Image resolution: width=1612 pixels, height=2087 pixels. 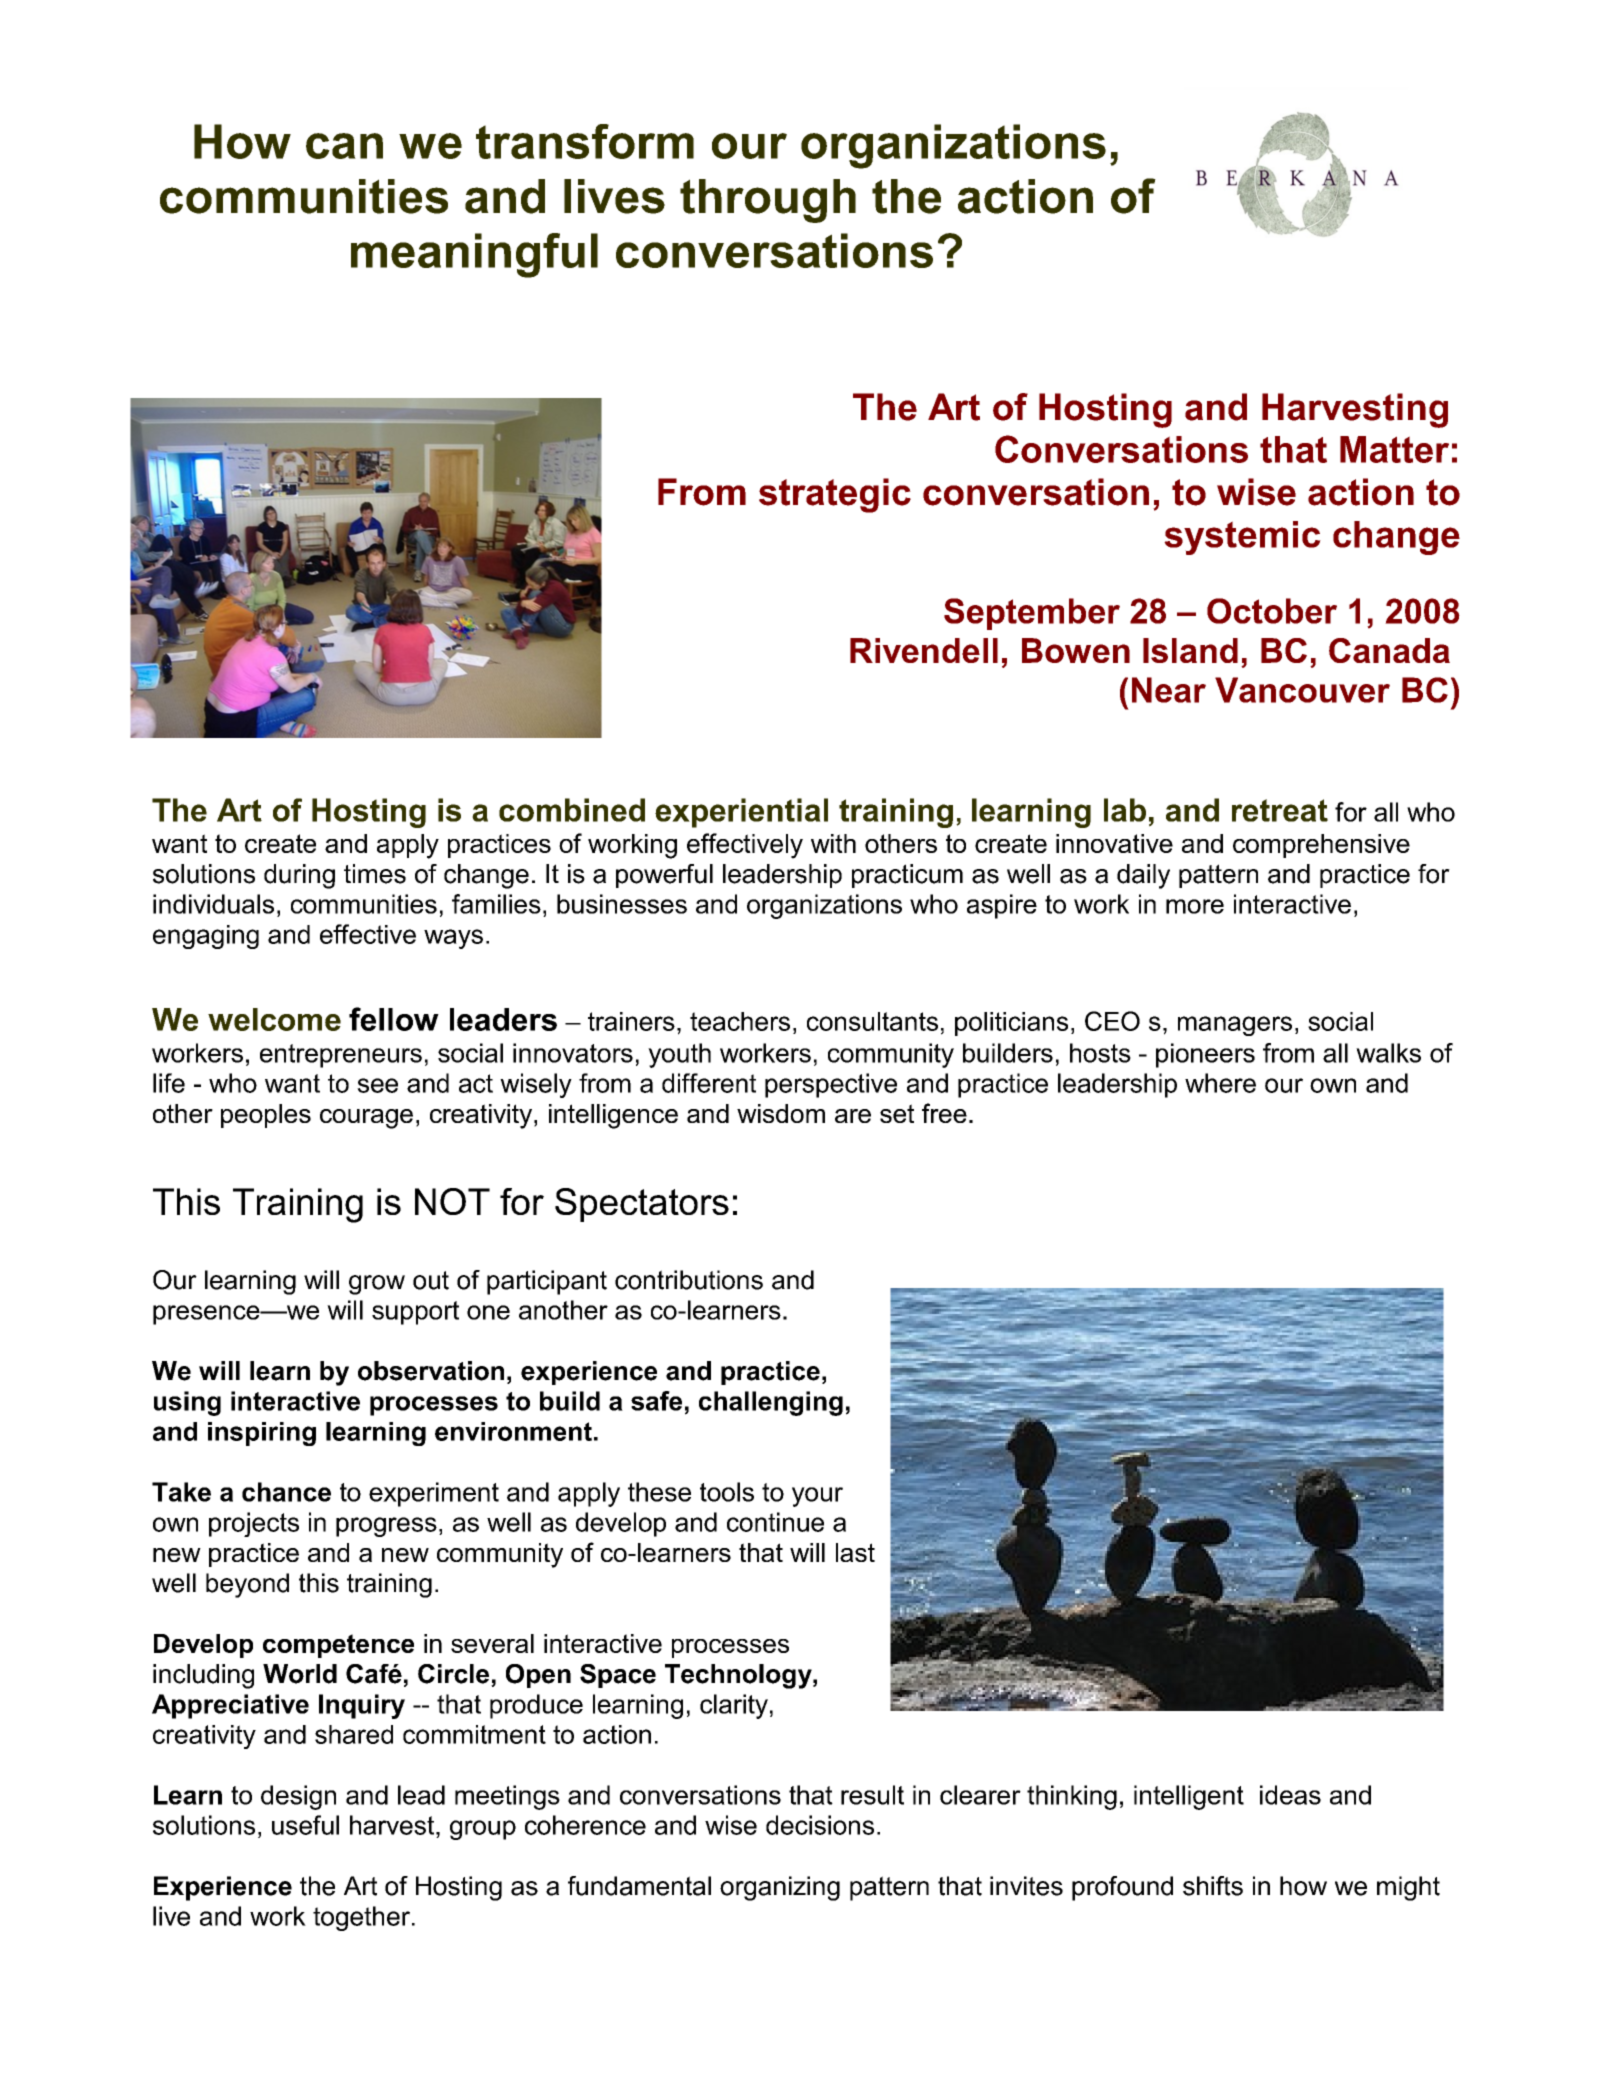 I want to click on through, so click(x=768, y=201).
